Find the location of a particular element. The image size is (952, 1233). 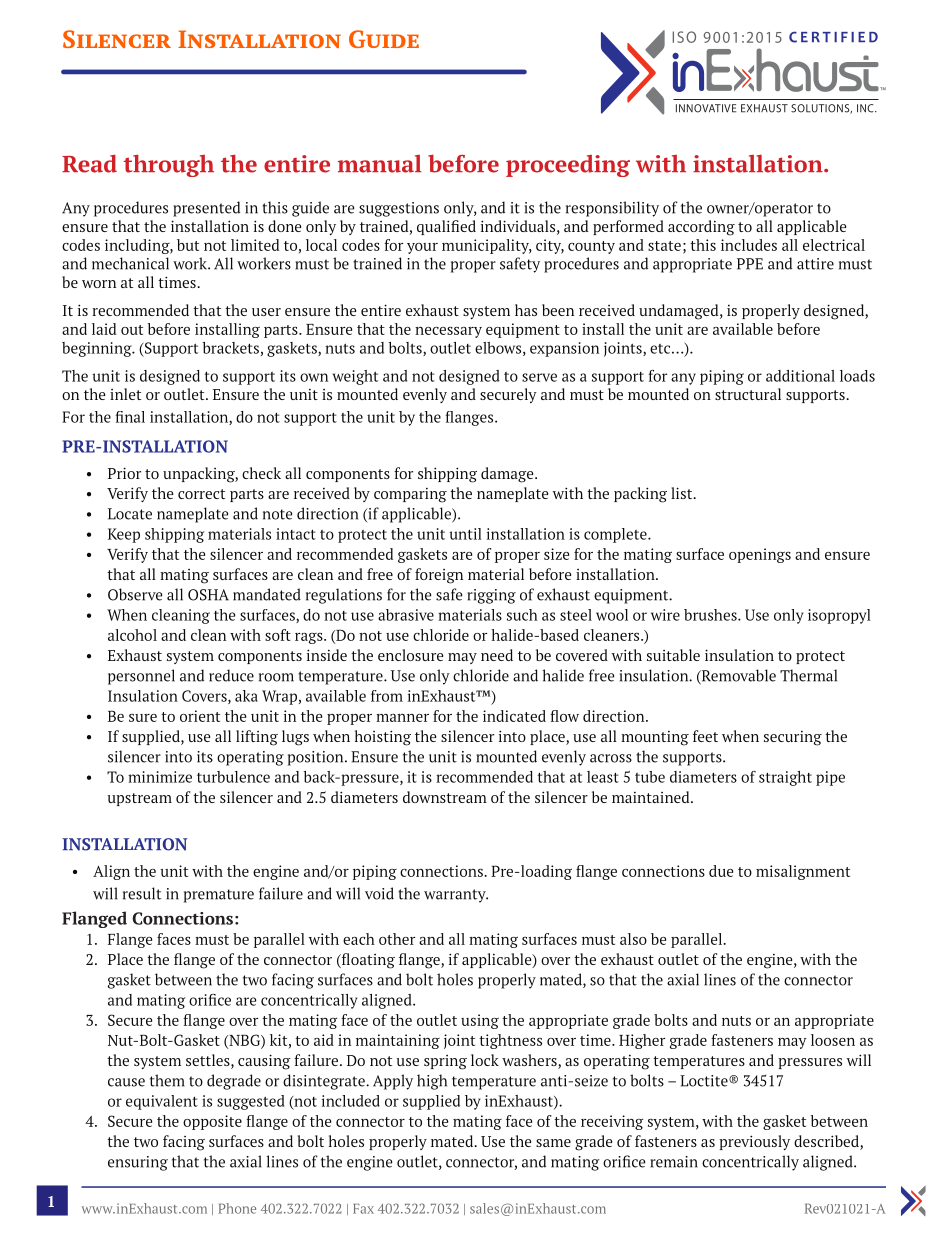

necessary is located at coordinates (448, 332).
